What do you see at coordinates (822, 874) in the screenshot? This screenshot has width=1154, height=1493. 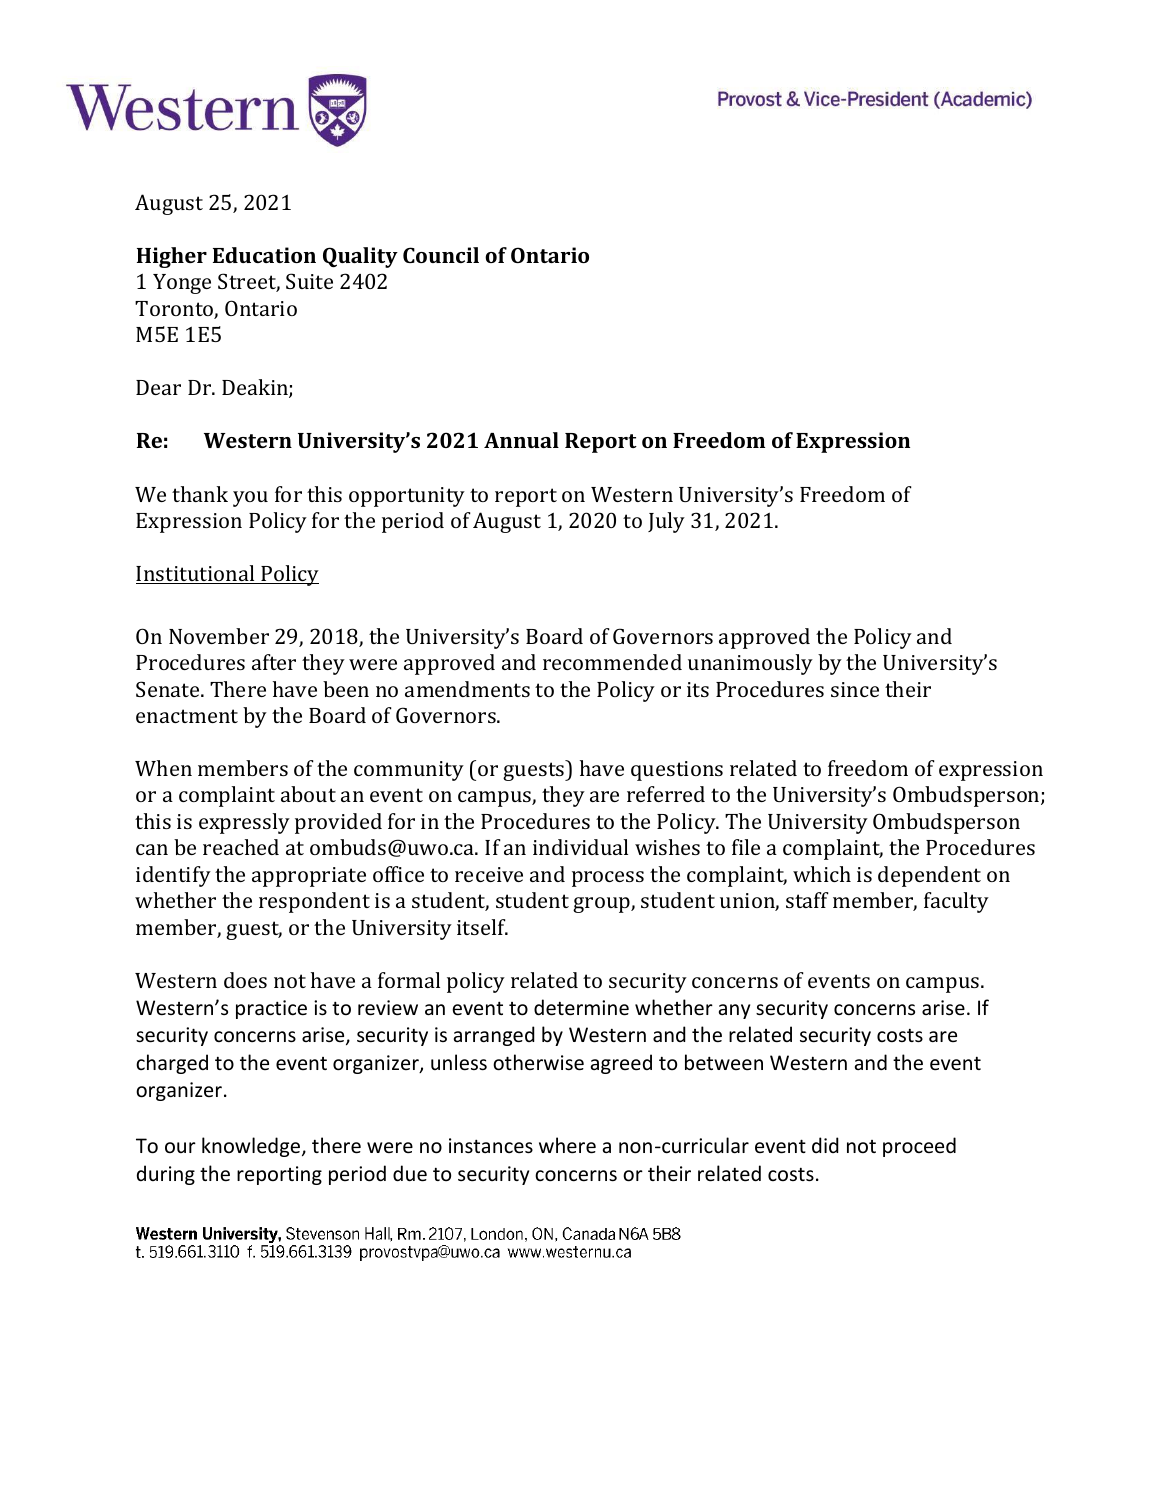 I see `which` at bounding box center [822, 874].
